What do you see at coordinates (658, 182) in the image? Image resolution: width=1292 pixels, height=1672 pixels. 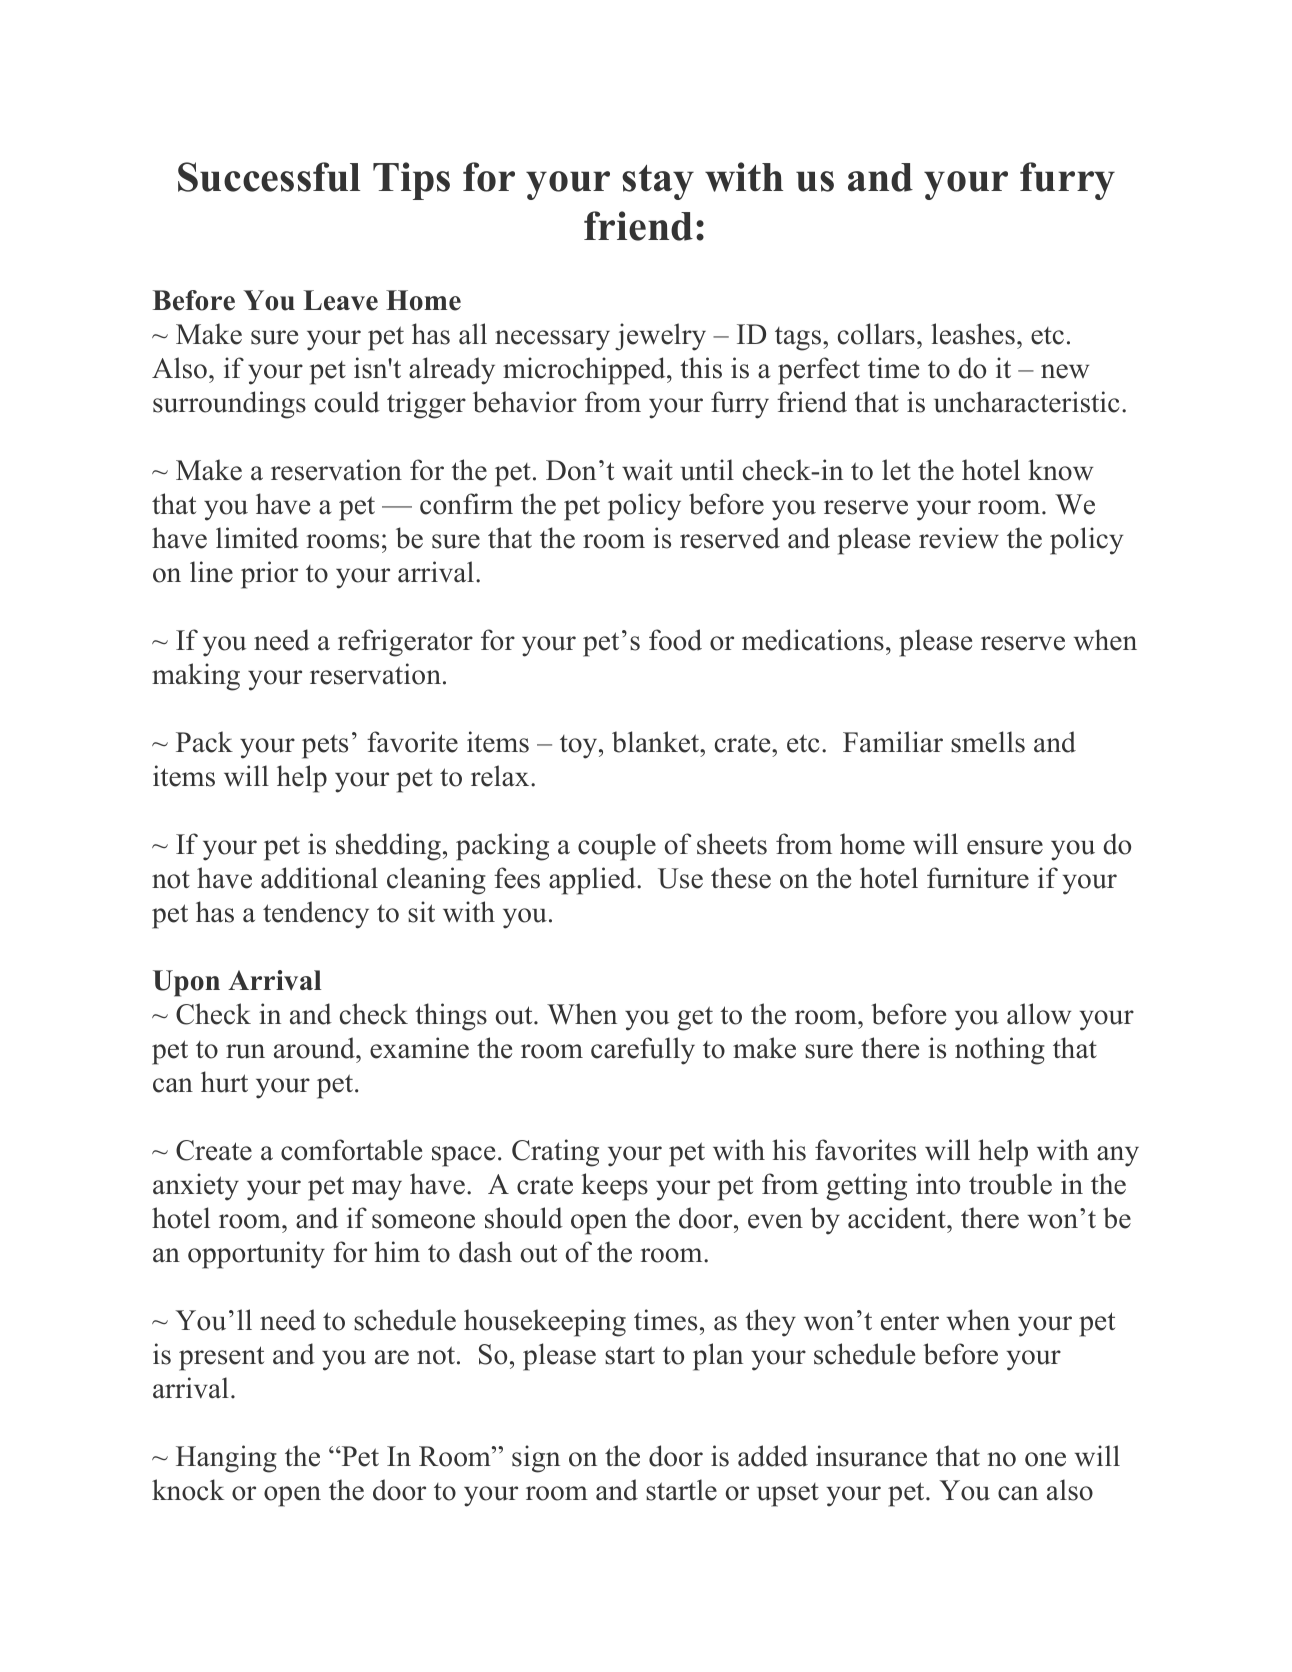 I see `stay` at bounding box center [658, 182].
